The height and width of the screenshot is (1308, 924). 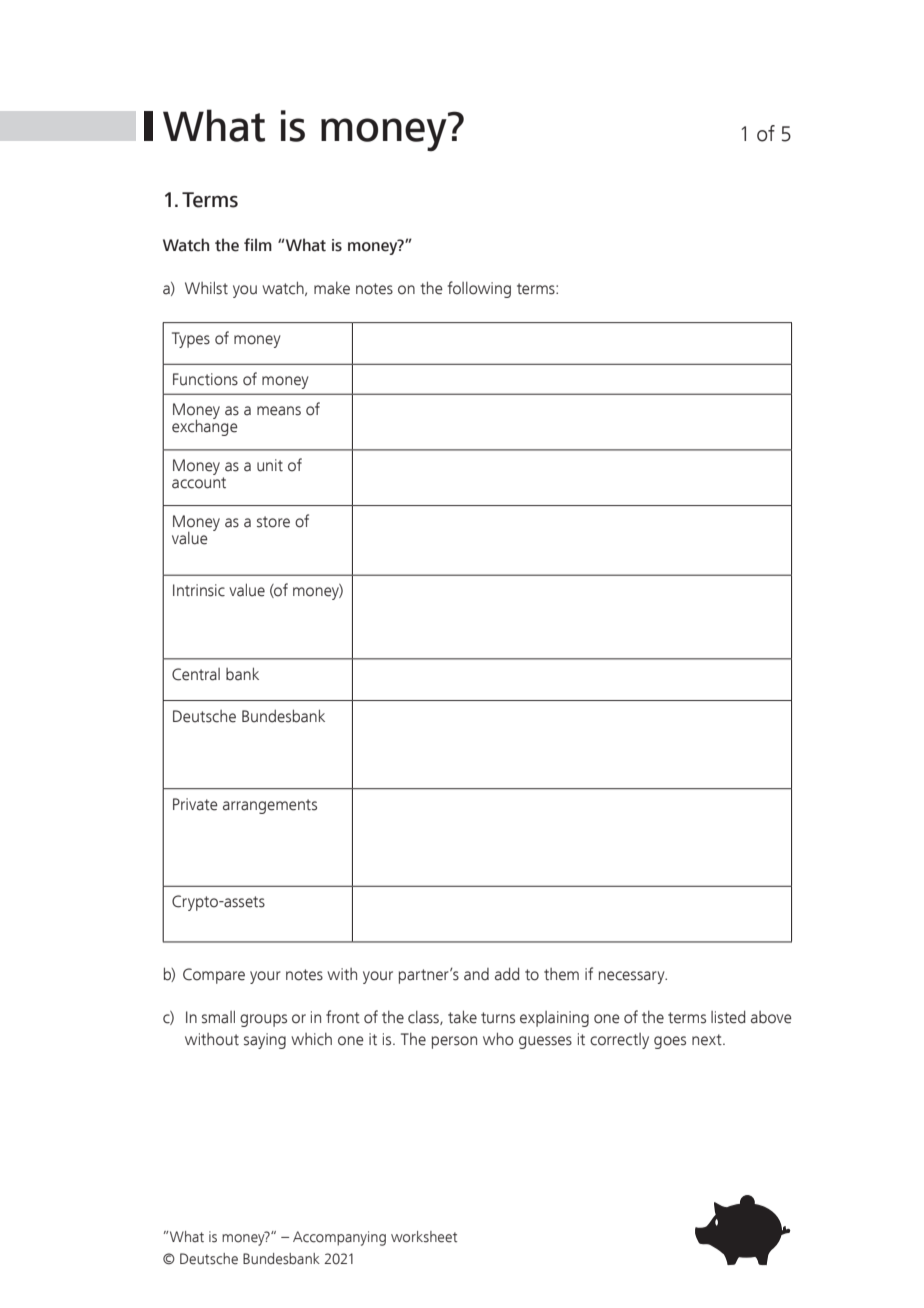 I want to click on and, so click(x=476, y=974).
